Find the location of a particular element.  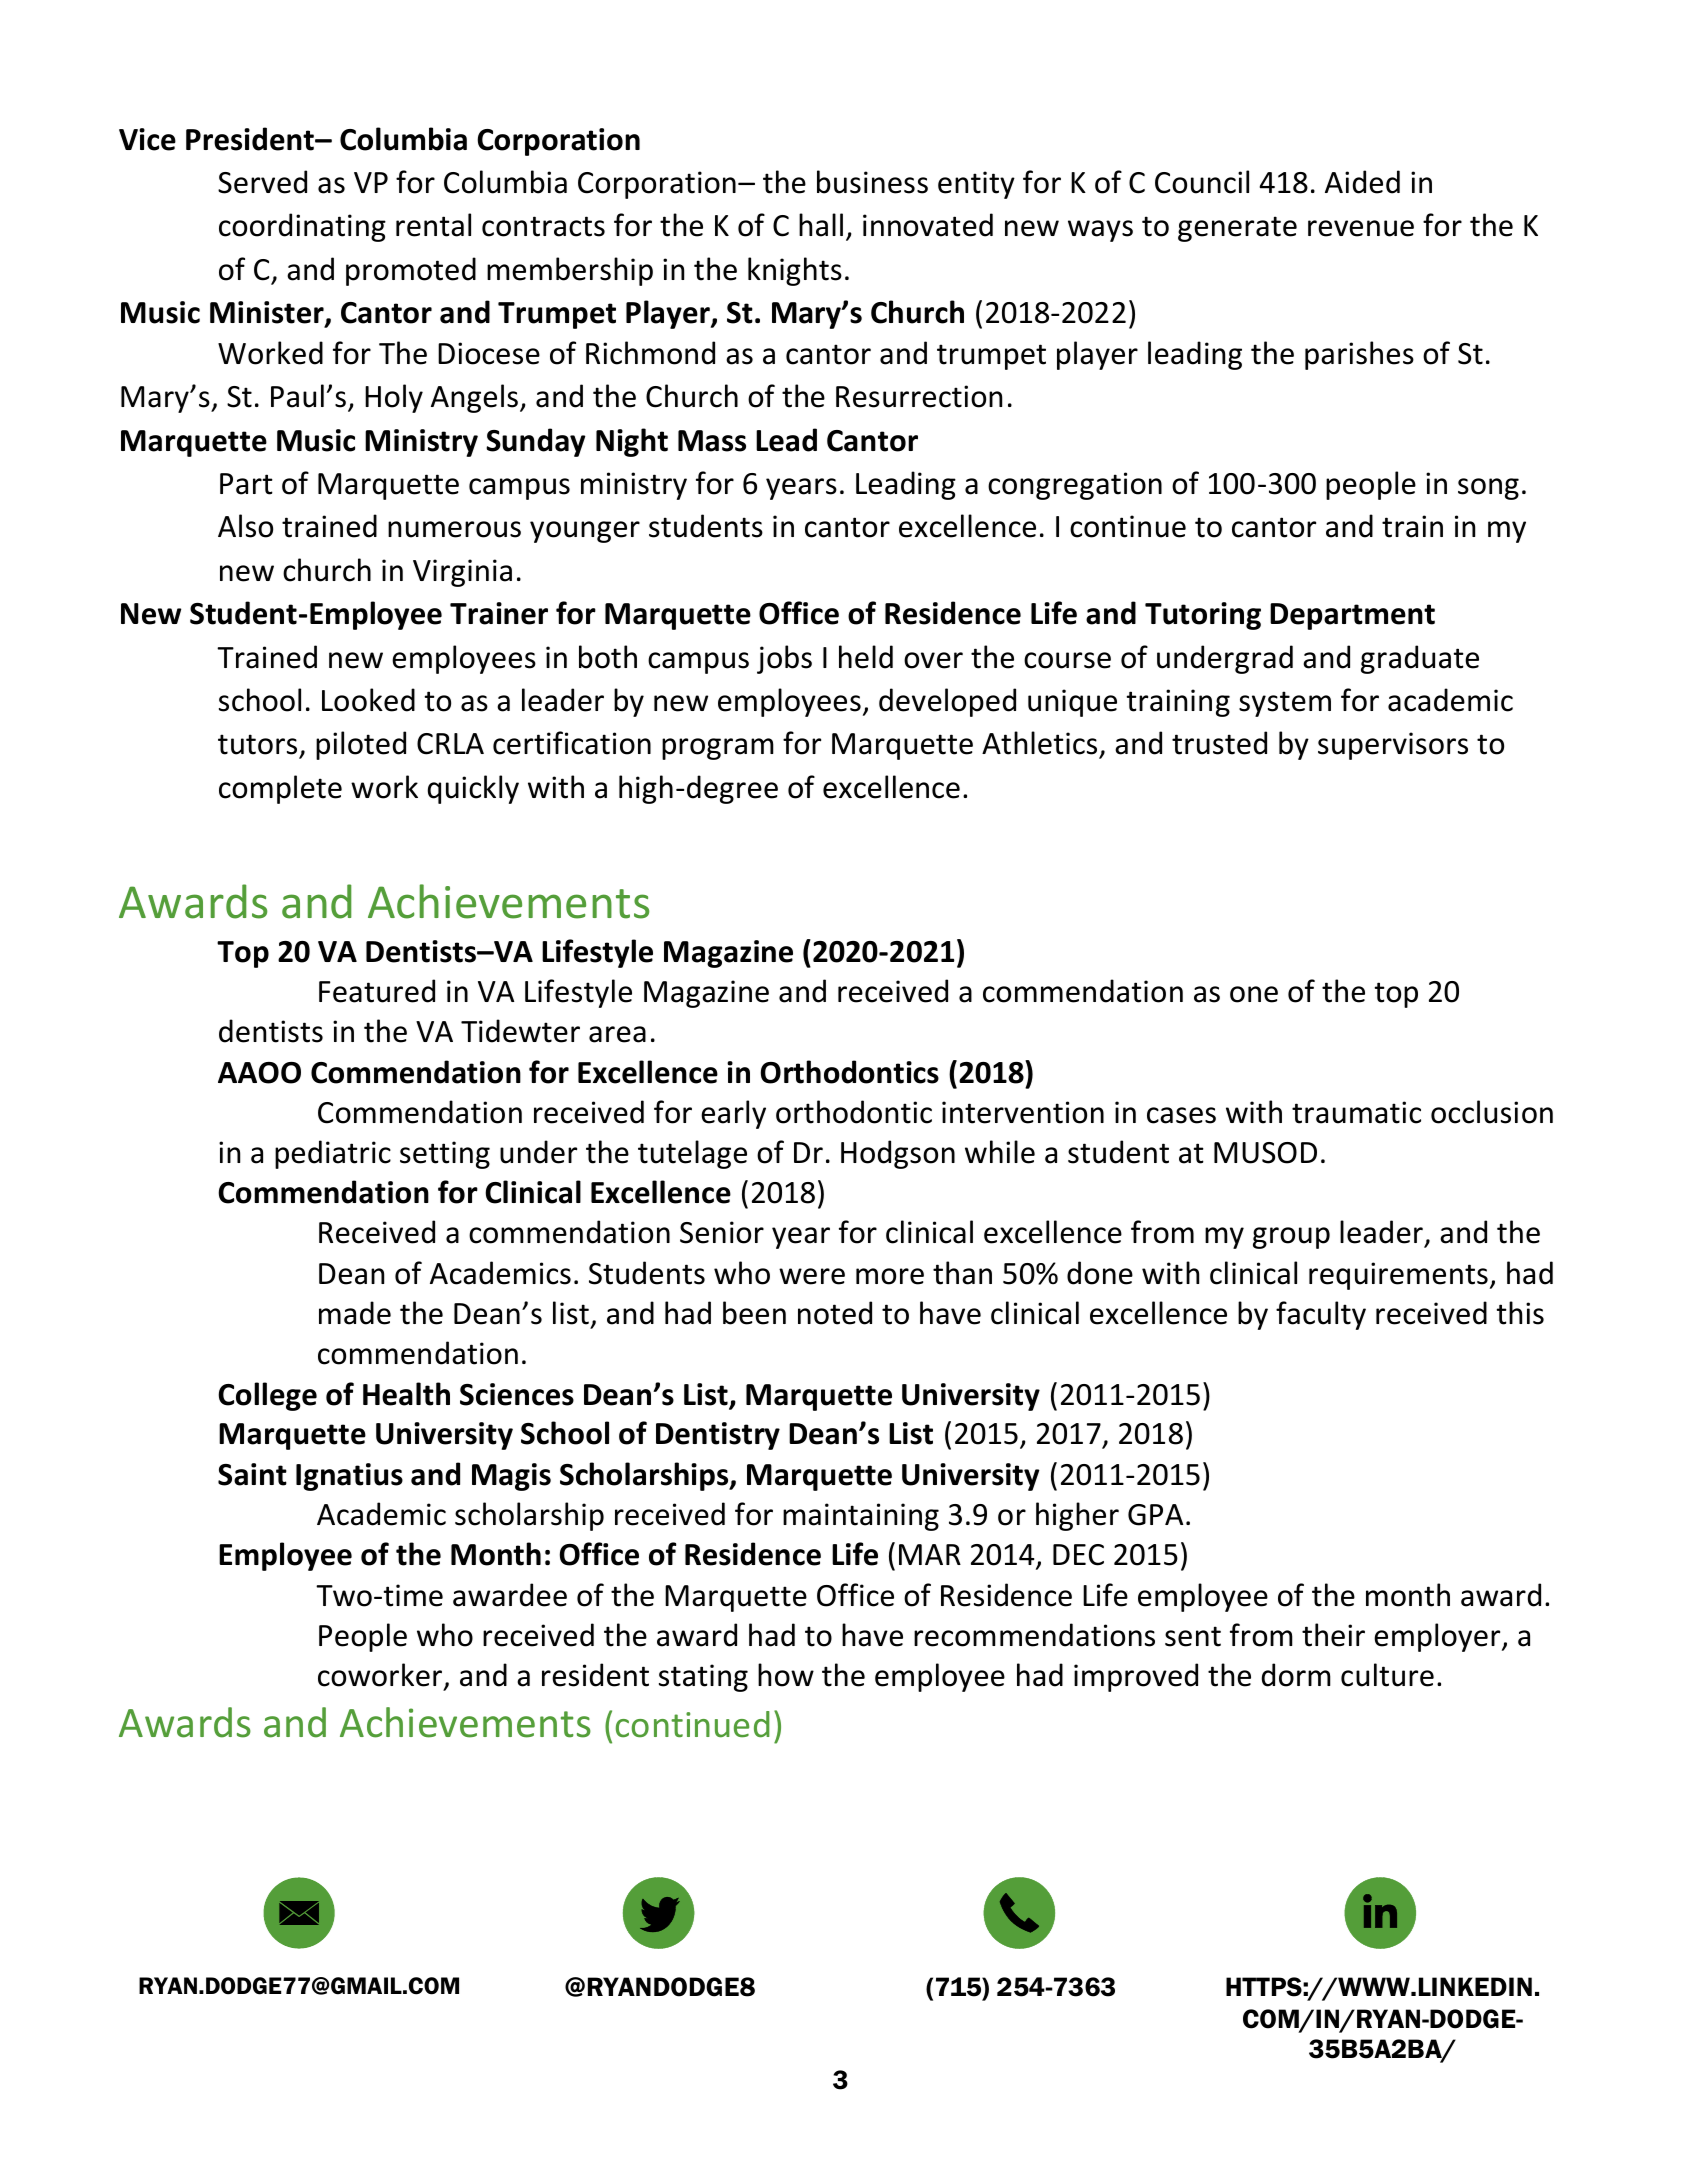

how is located at coordinates (786, 1675).
